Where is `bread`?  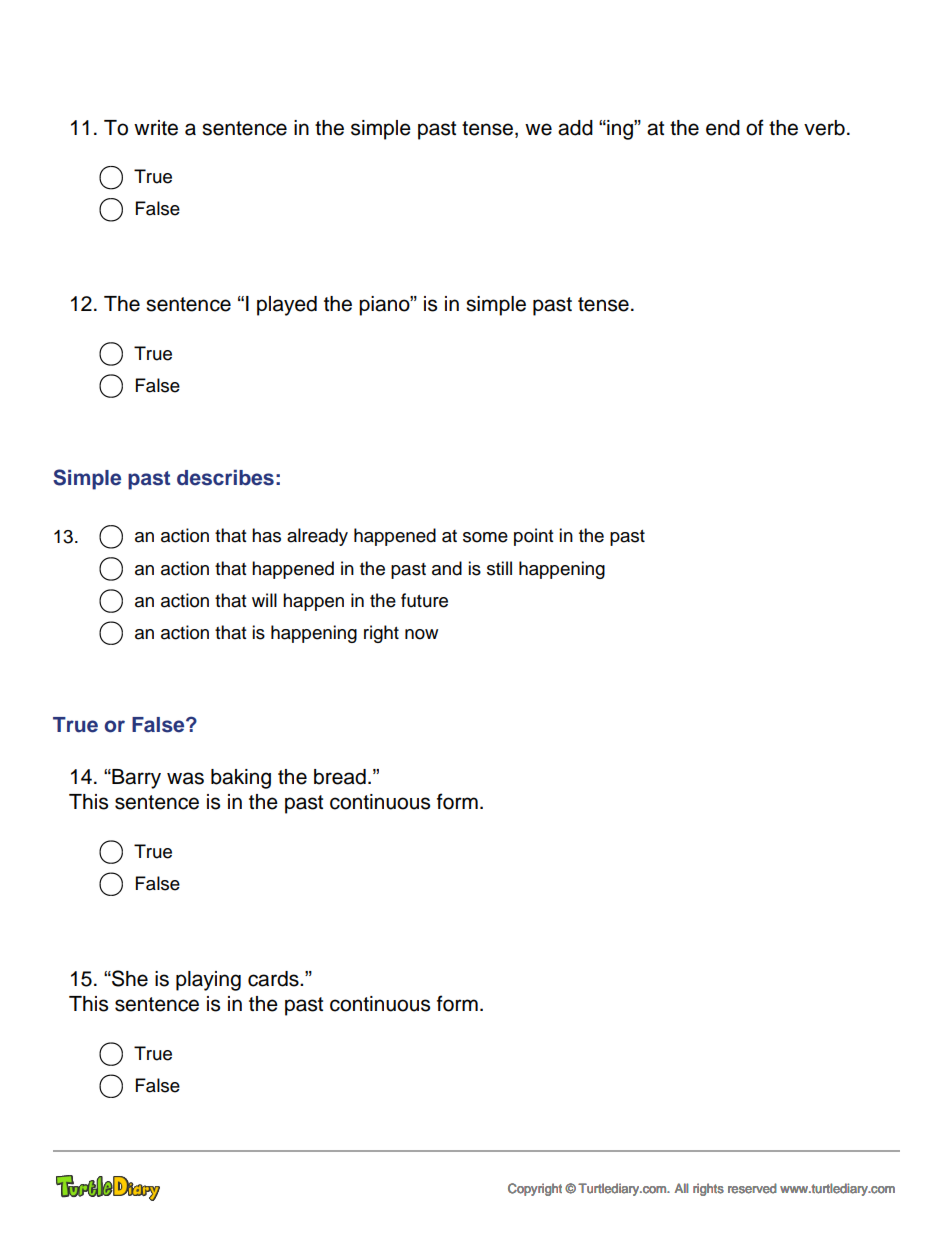 bread is located at coordinates (340, 777).
